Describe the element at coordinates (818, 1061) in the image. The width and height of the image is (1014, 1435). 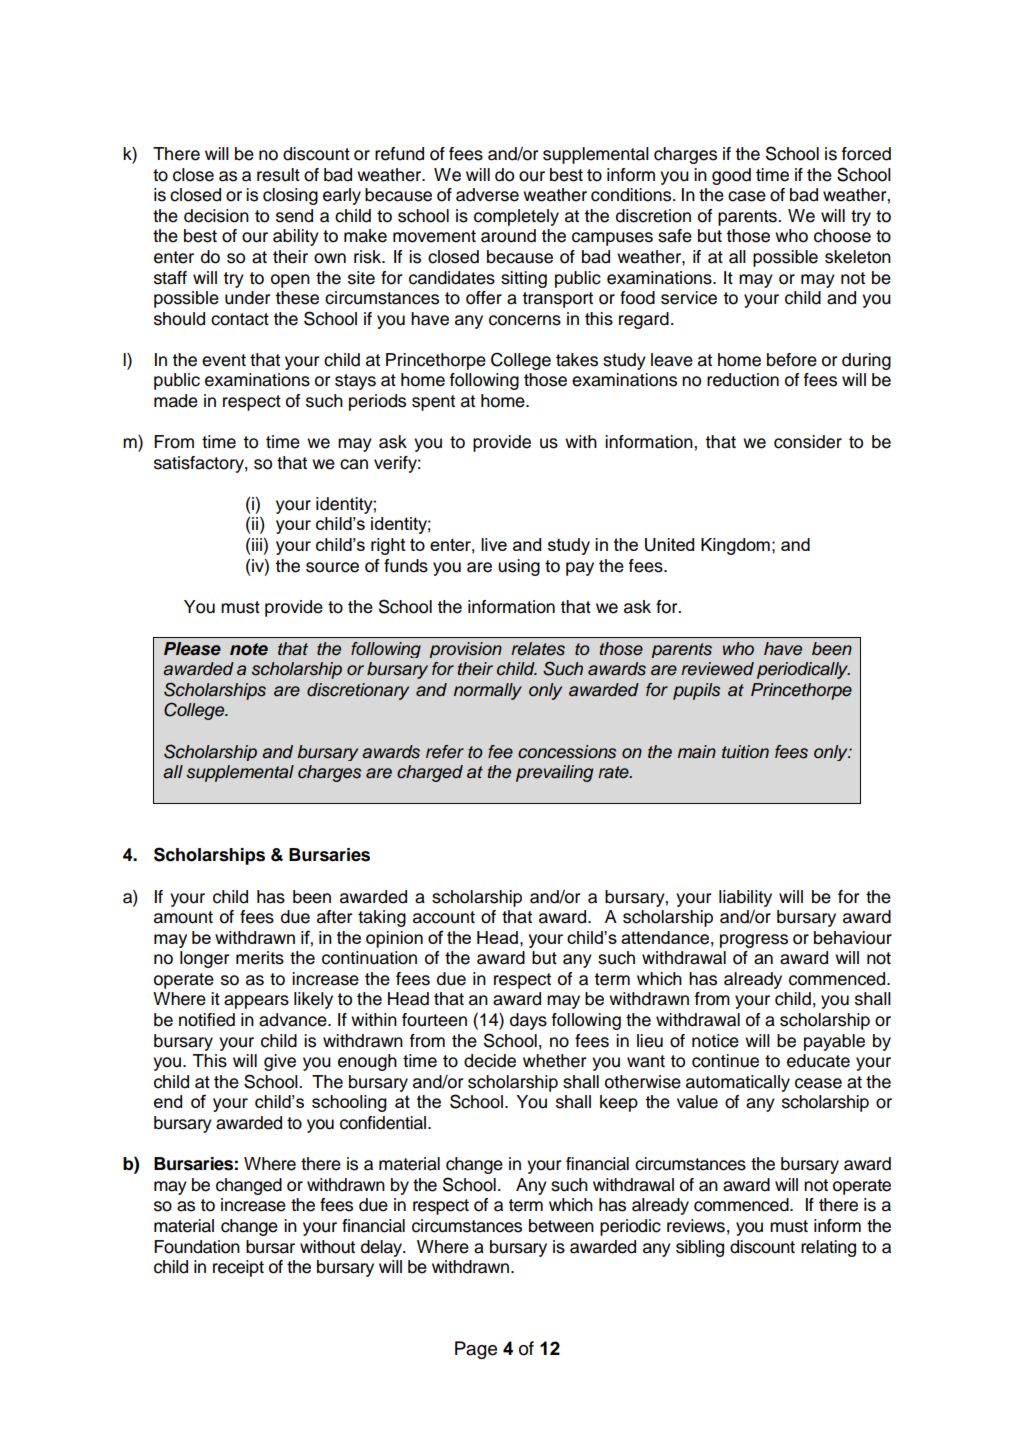
I see `educate` at that location.
